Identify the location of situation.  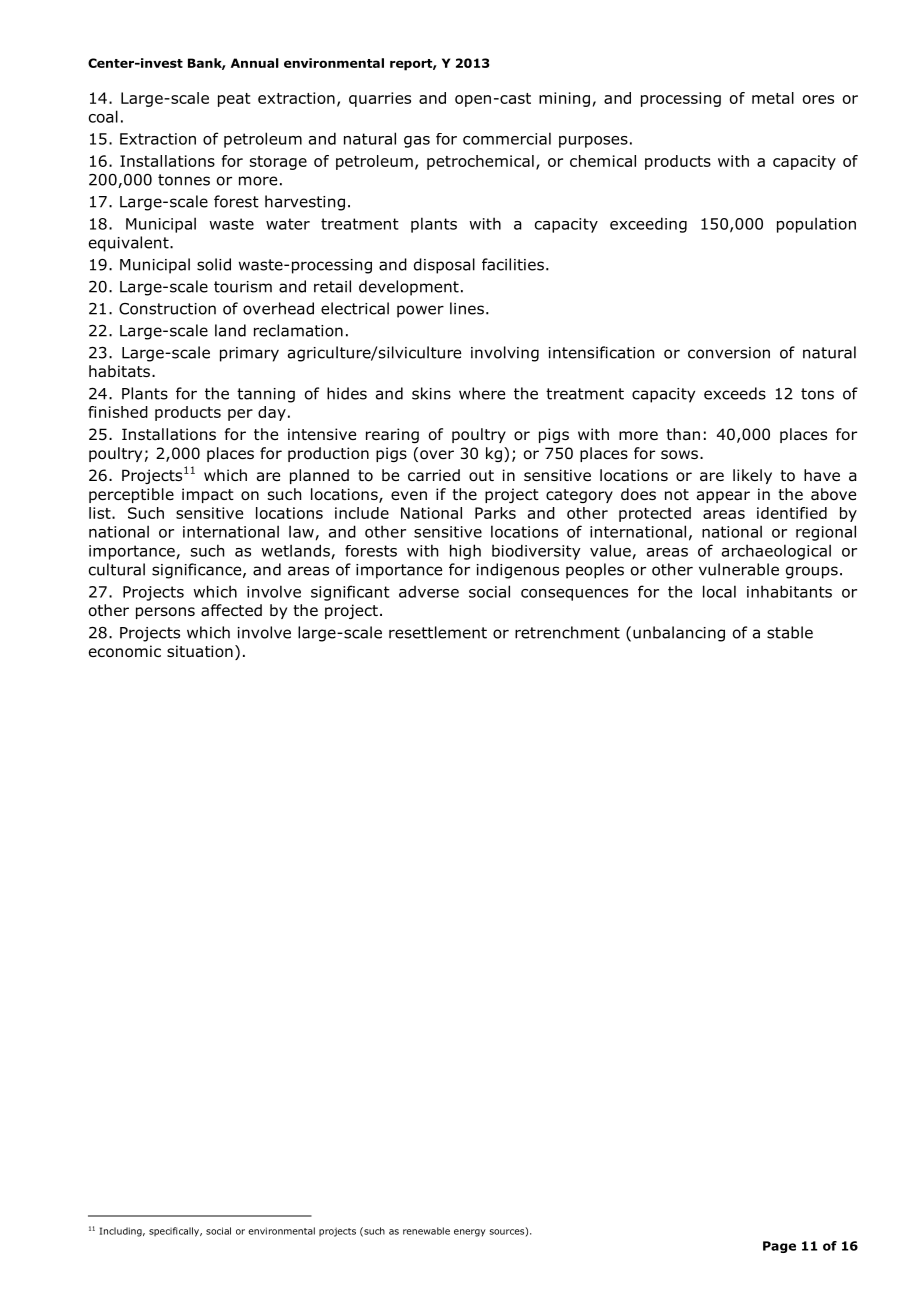
(200, 651).
